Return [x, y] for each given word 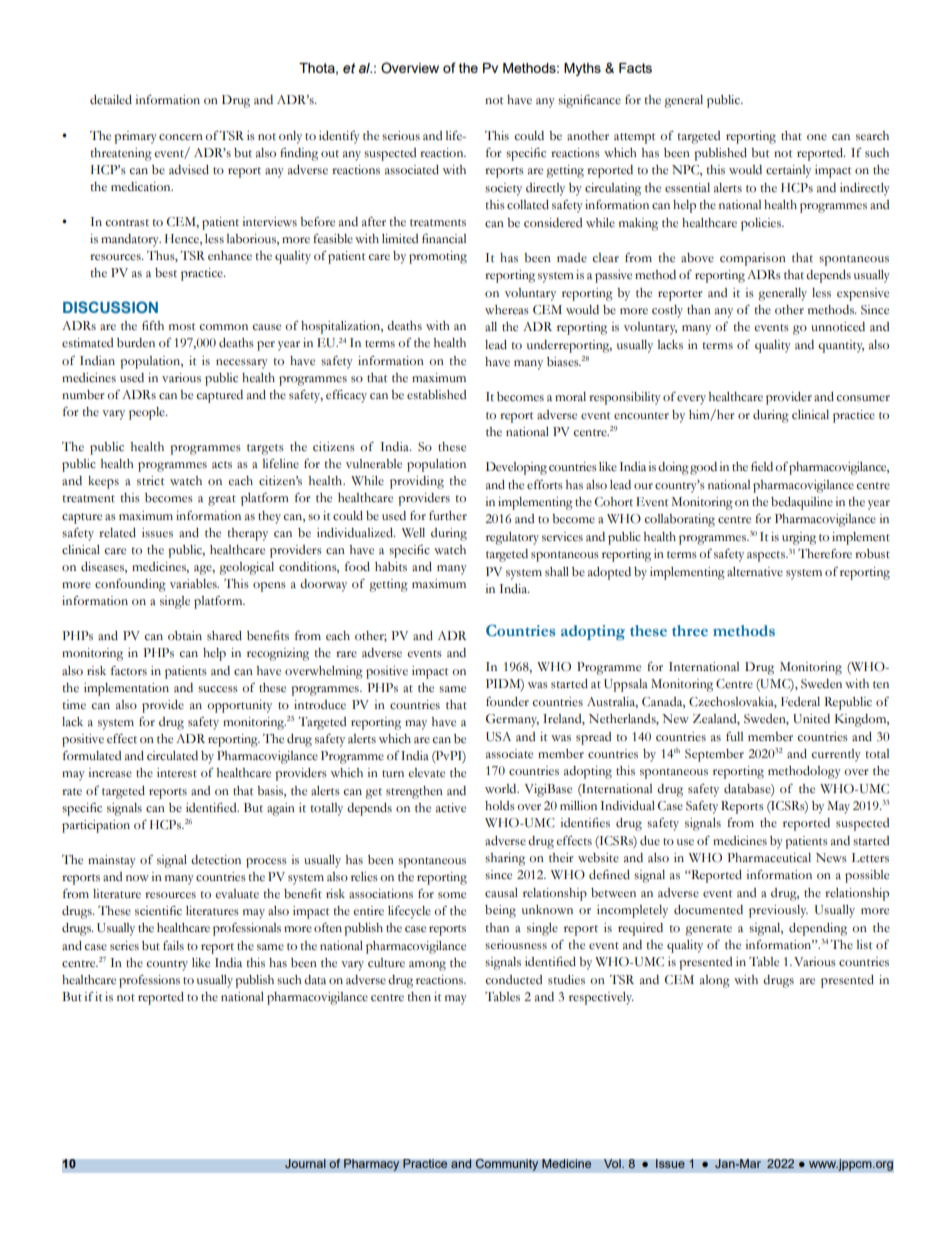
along [715, 981]
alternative [755, 572]
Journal [305, 1164]
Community [507, 1165]
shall [557, 572]
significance [589, 101]
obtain [185, 636]
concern [181, 137]
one [817, 137]
